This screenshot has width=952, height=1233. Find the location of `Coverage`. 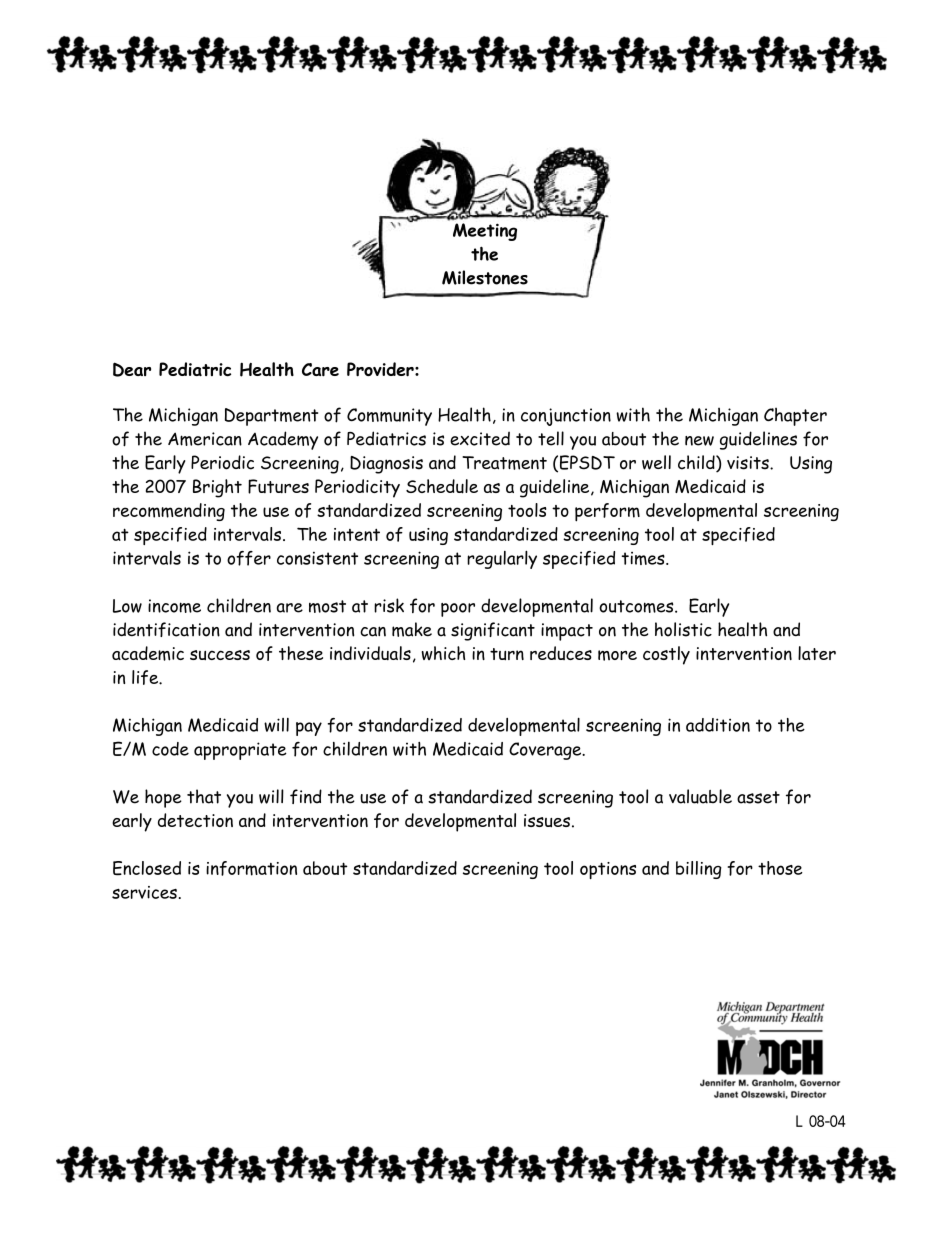

Coverage is located at coordinates (546, 751).
